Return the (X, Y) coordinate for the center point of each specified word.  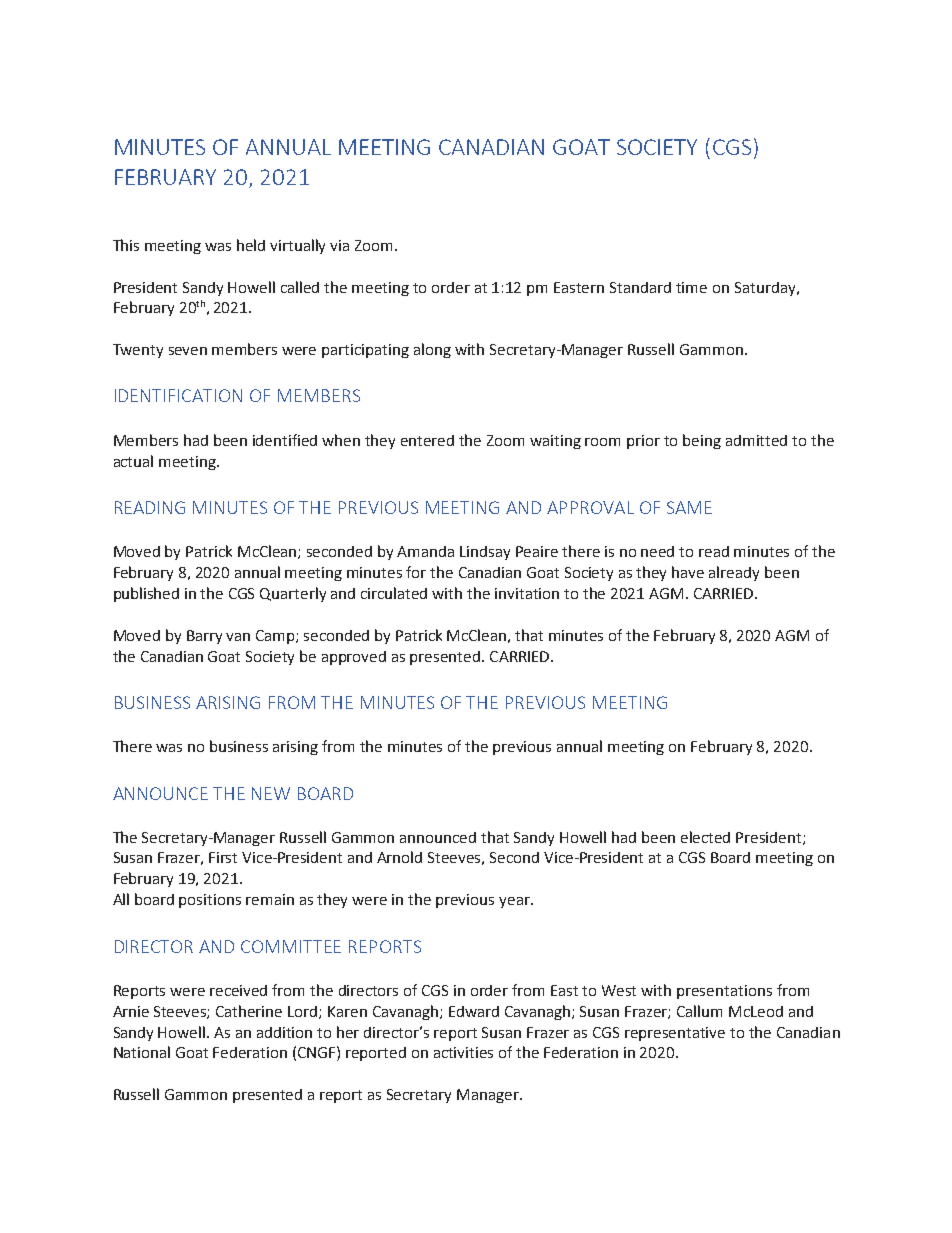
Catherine (249, 1011)
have (688, 572)
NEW (271, 793)
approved (354, 658)
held (251, 245)
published (146, 594)
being (702, 441)
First (223, 857)
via (339, 245)
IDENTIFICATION (178, 395)
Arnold (399, 857)
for (416, 572)
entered (427, 440)
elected (705, 837)
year (515, 902)
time (691, 287)
